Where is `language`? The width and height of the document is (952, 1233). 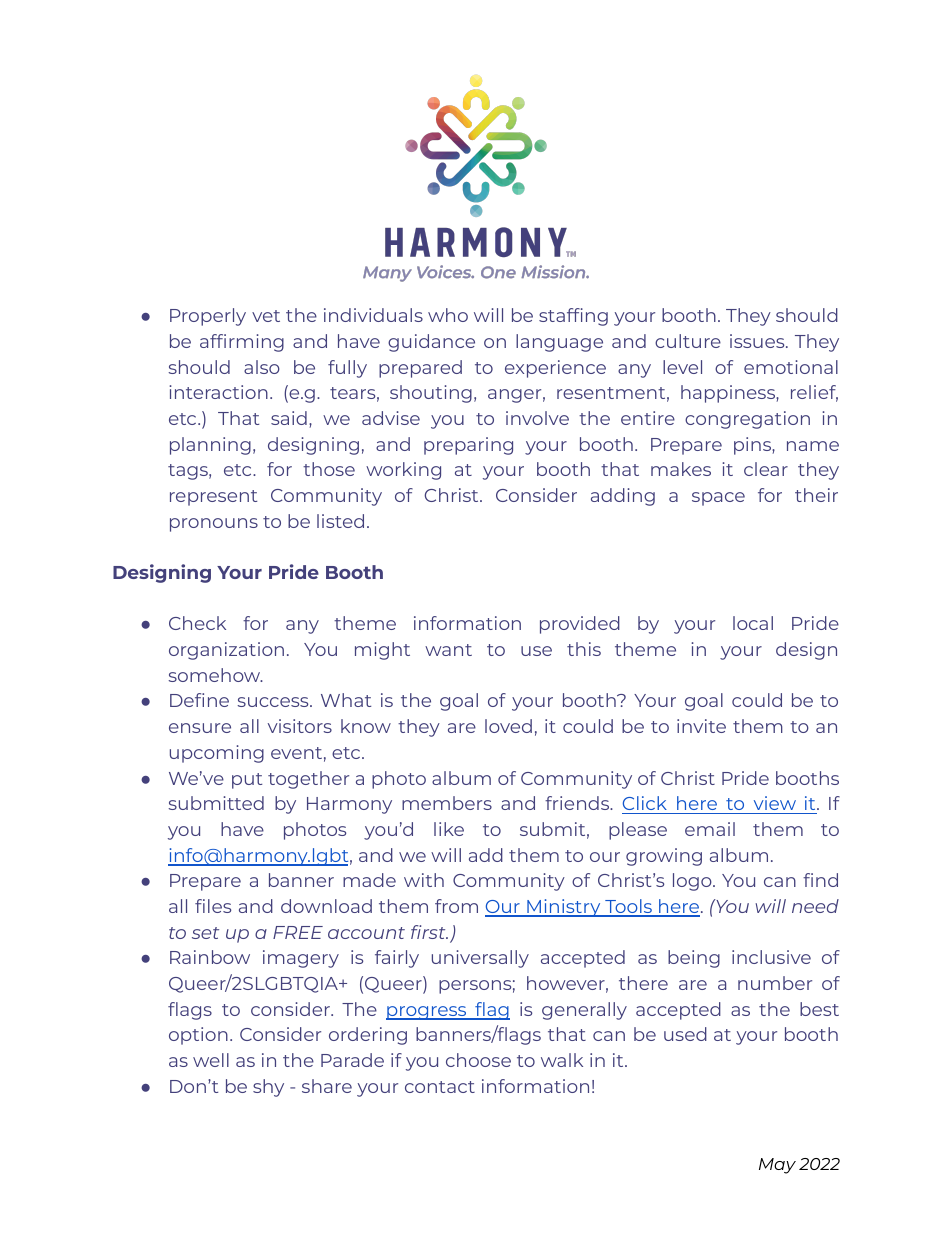
language is located at coordinates (559, 343).
